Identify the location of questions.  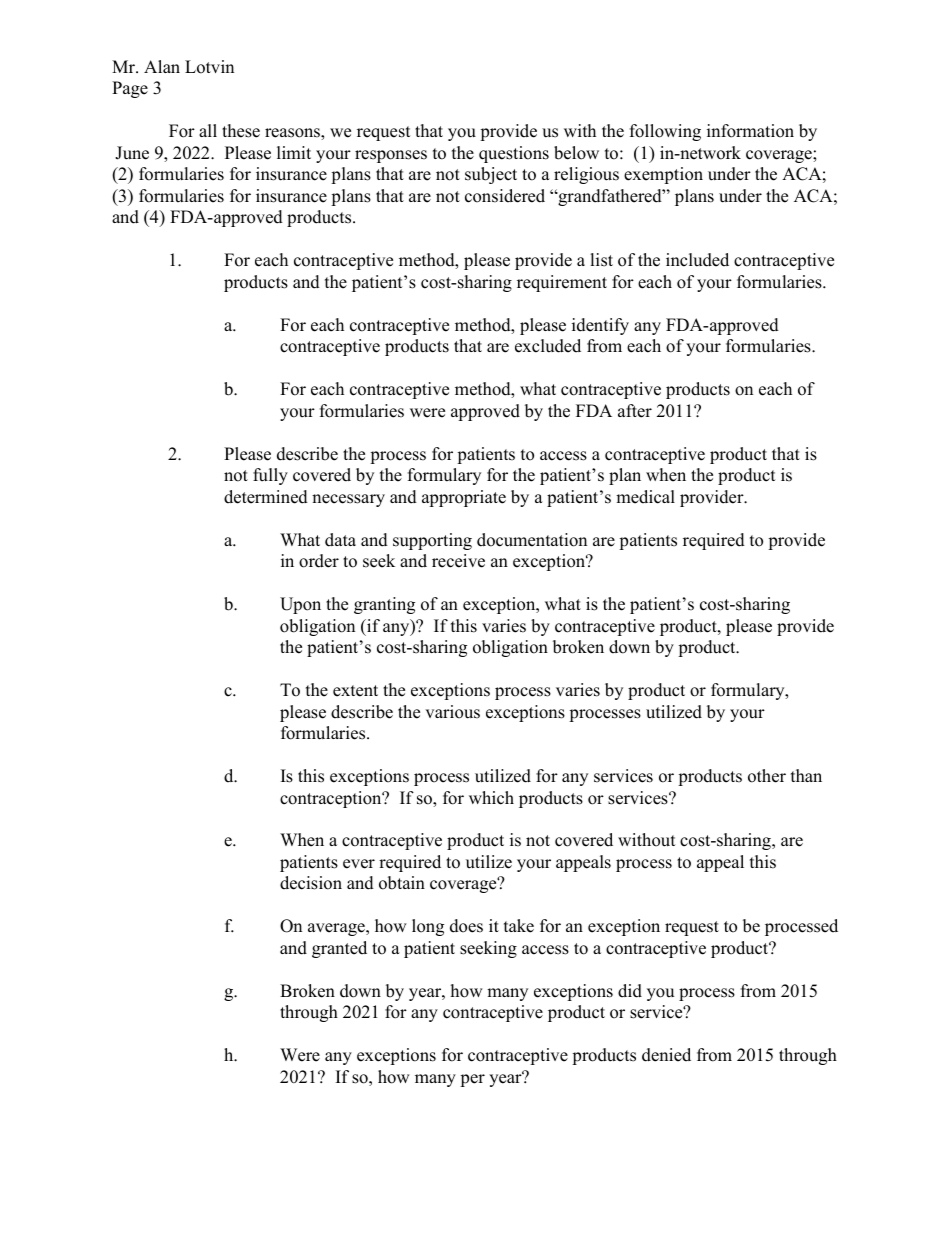
(514, 154).
